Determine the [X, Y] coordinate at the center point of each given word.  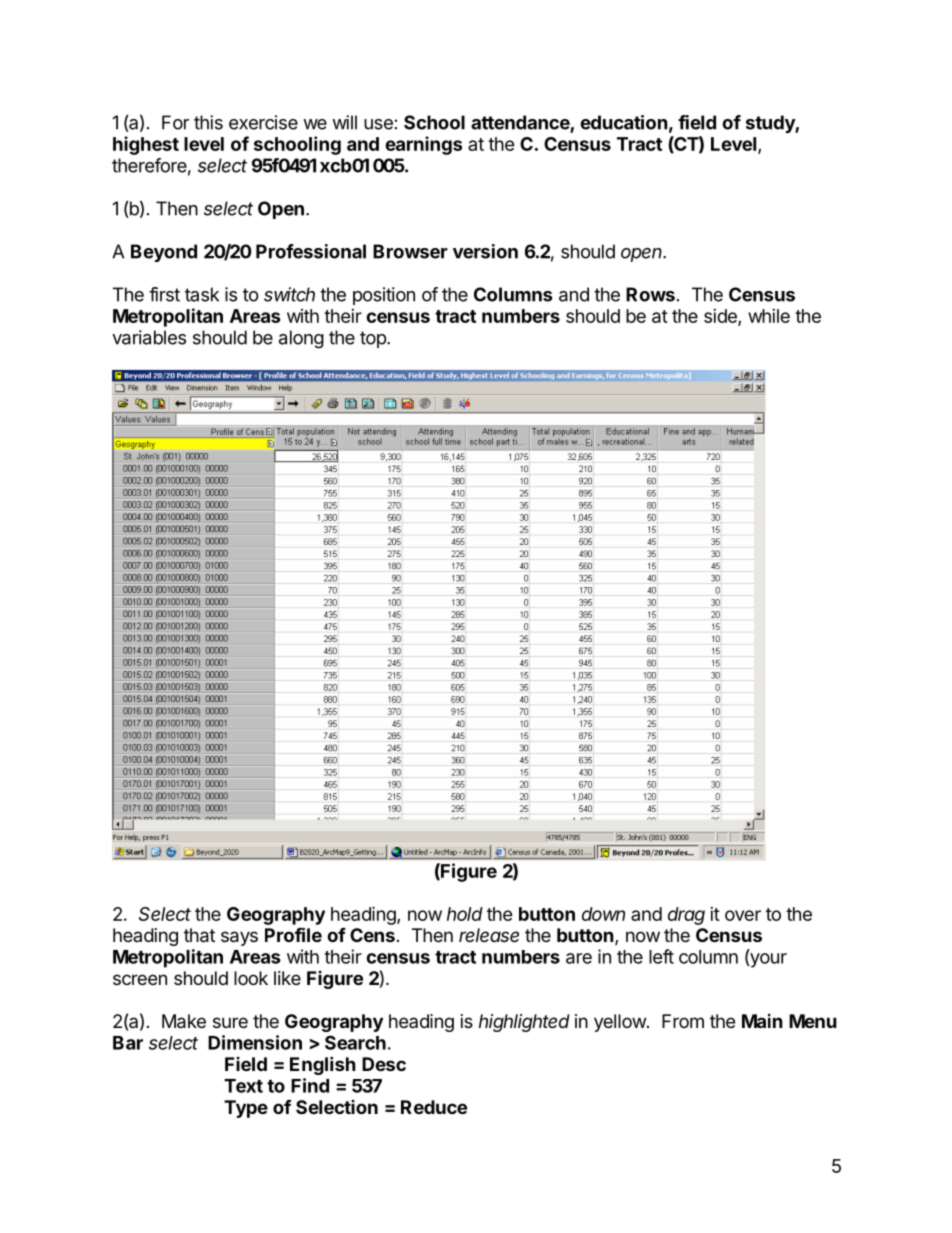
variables [149, 337]
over [743, 915]
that [199, 935]
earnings [423, 145]
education [624, 122]
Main [762, 1021]
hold [465, 914]
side [721, 317]
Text [243, 1086]
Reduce [434, 1107]
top [374, 339]
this [208, 122]
